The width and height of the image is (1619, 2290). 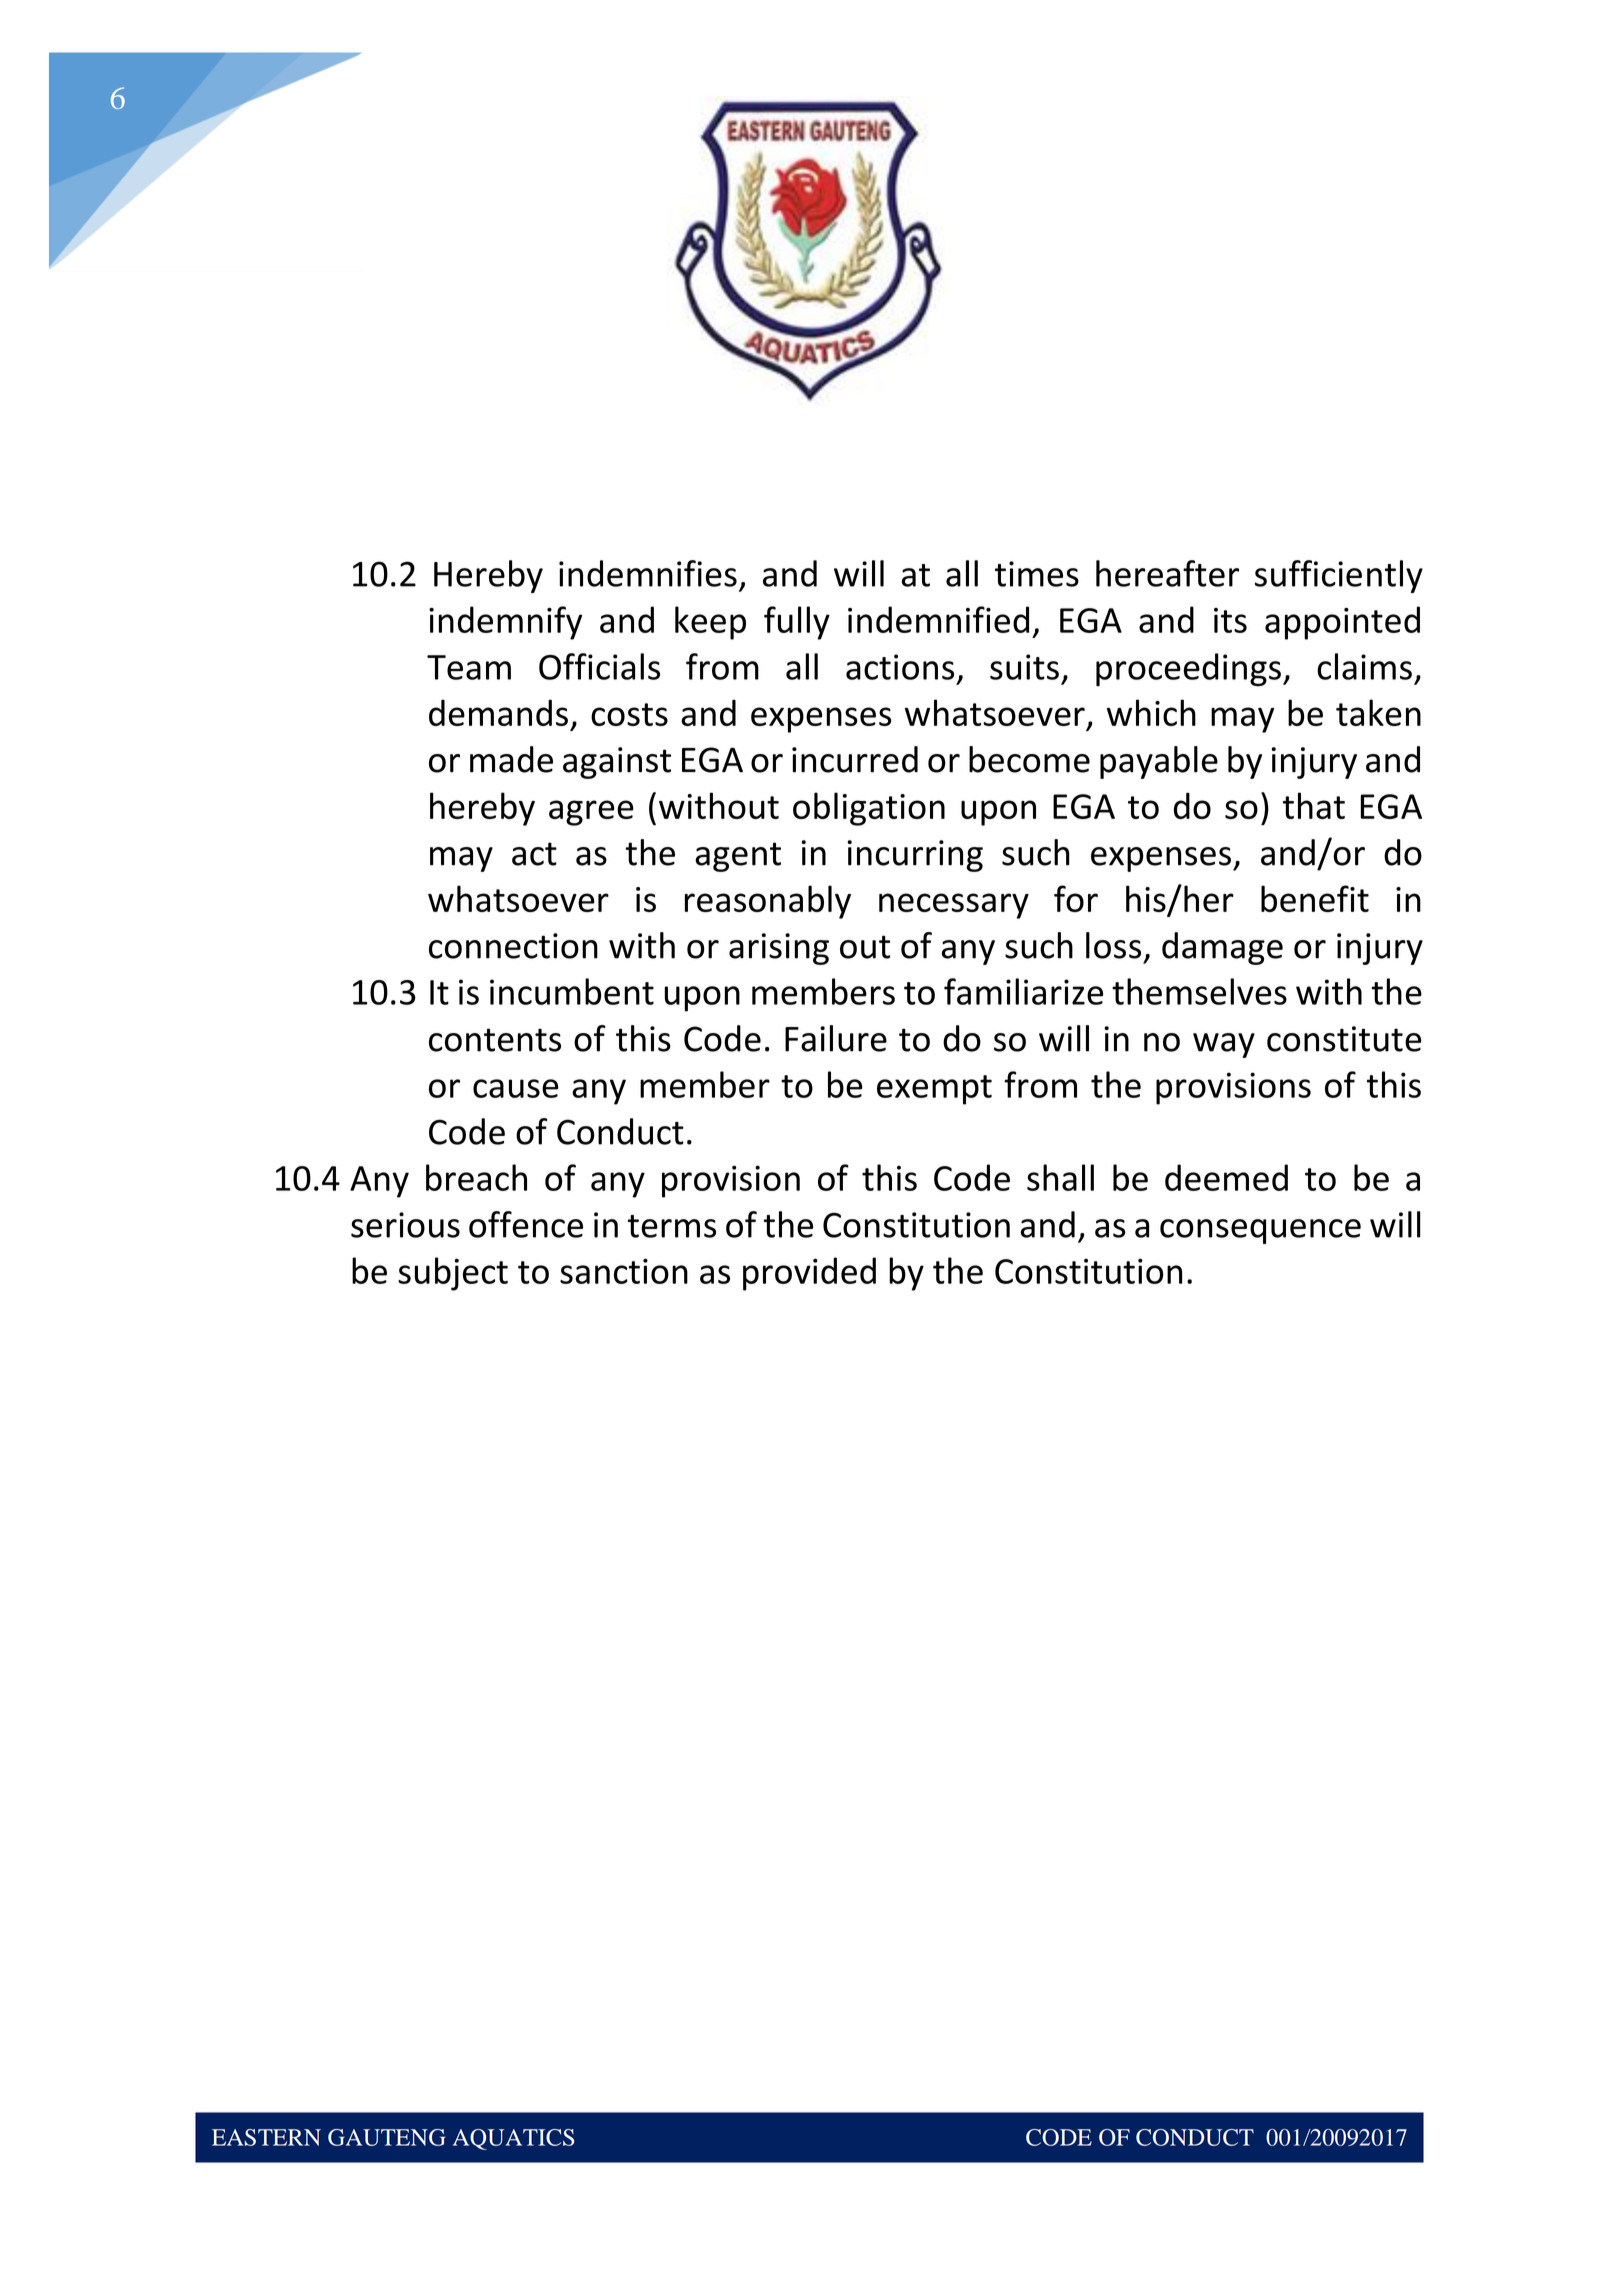 I want to click on GAUTENG, so click(x=387, y=2137).
